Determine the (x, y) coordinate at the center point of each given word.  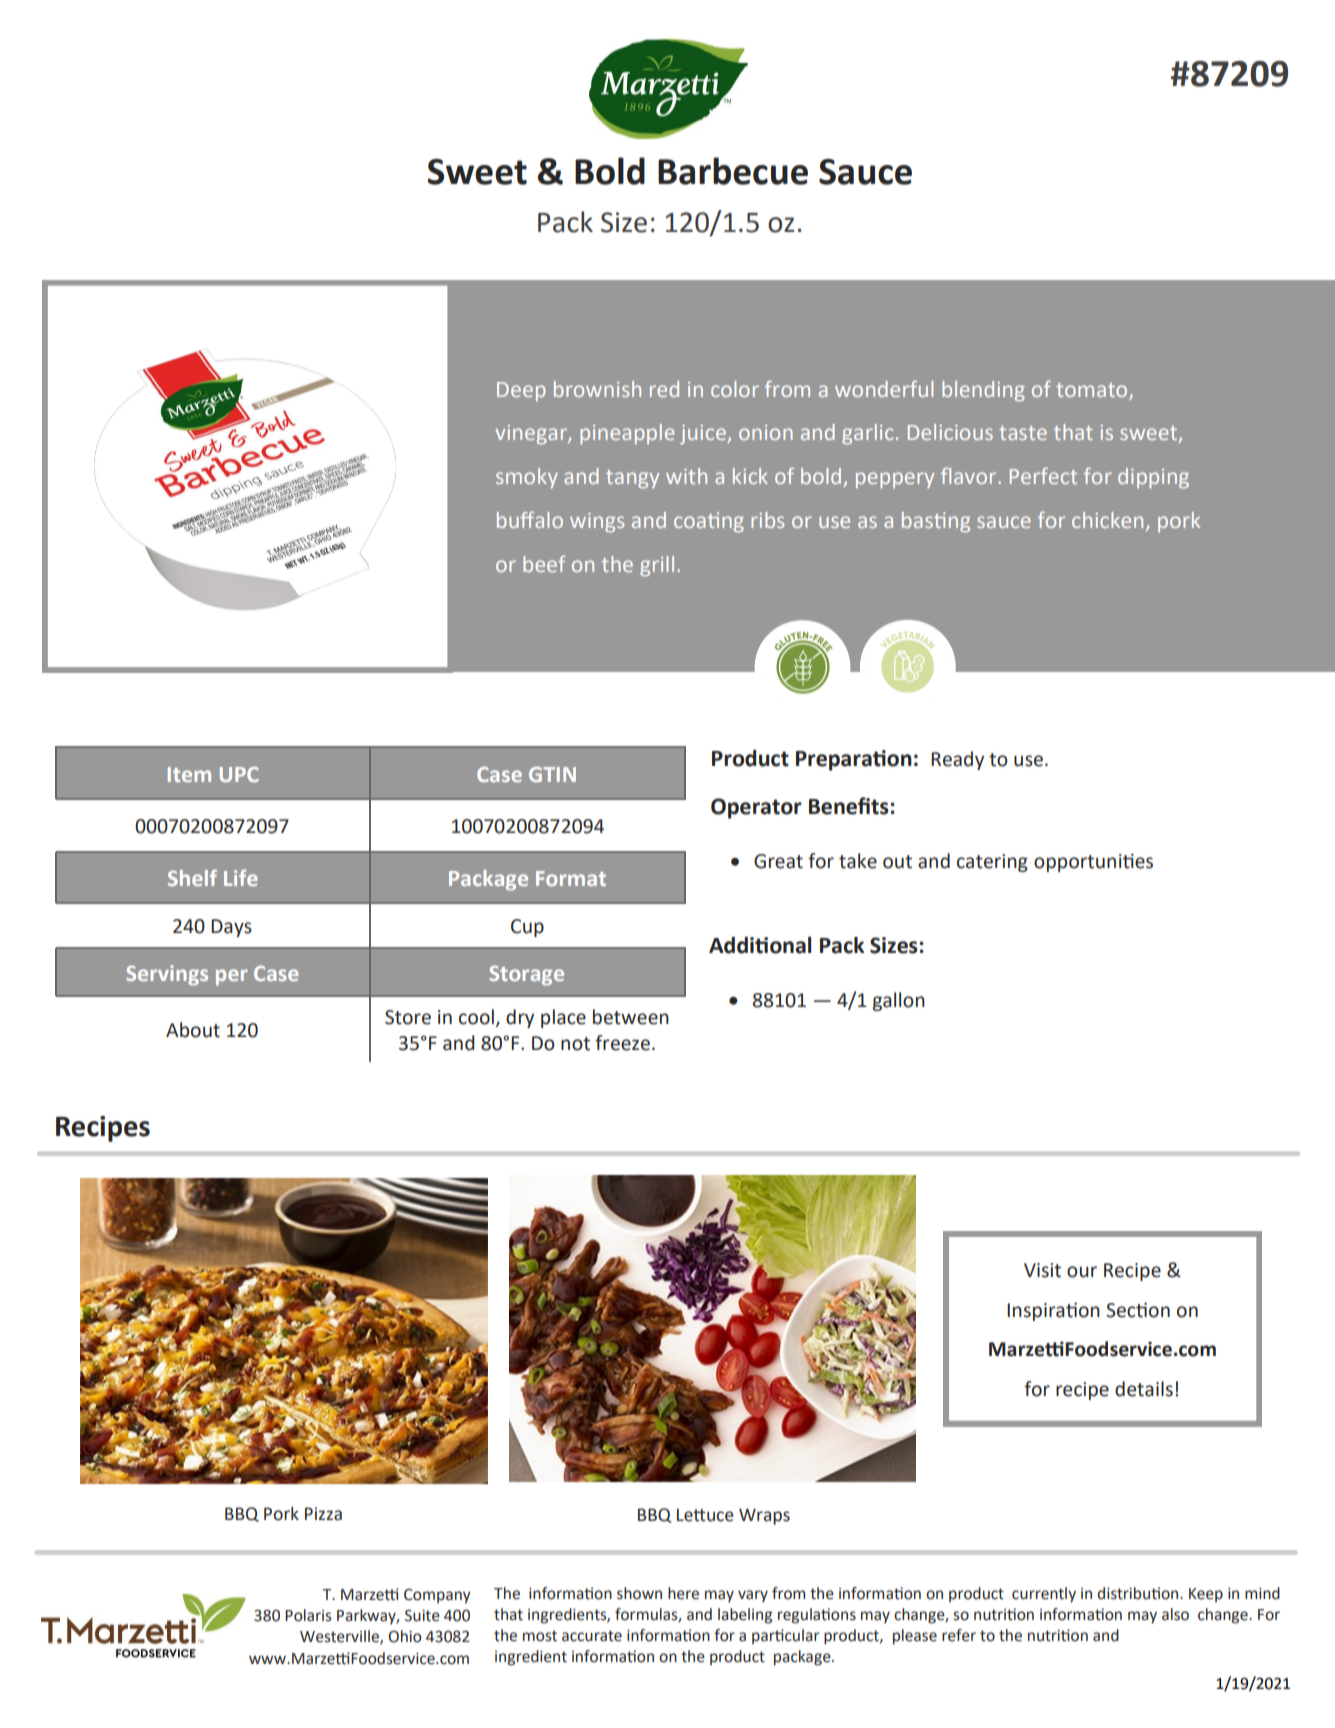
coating (709, 522)
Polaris (308, 1615)
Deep (521, 392)
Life (241, 877)
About (193, 1030)
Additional (760, 945)
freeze (622, 1043)
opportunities (1093, 862)
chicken (1107, 520)
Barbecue (733, 171)
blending (983, 391)
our (1082, 1272)
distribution (1139, 1593)
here (683, 1593)
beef (544, 563)
